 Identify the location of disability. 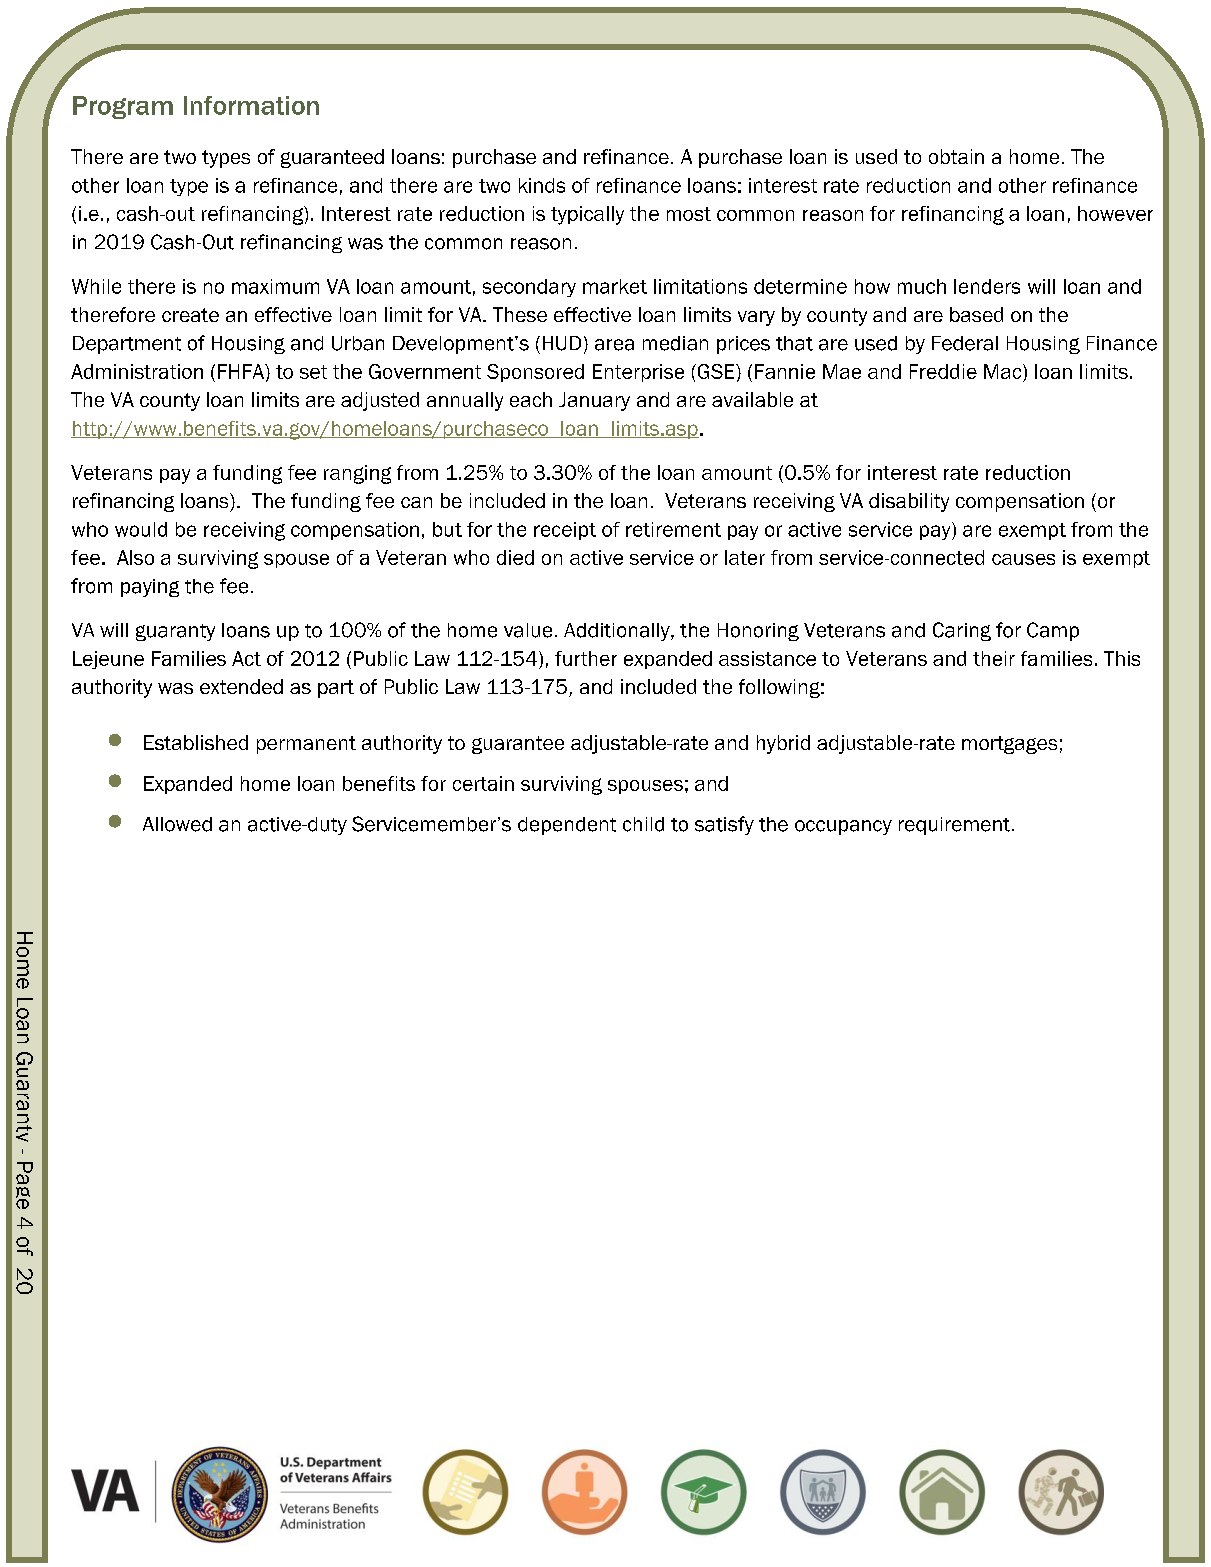
(909, 502).
